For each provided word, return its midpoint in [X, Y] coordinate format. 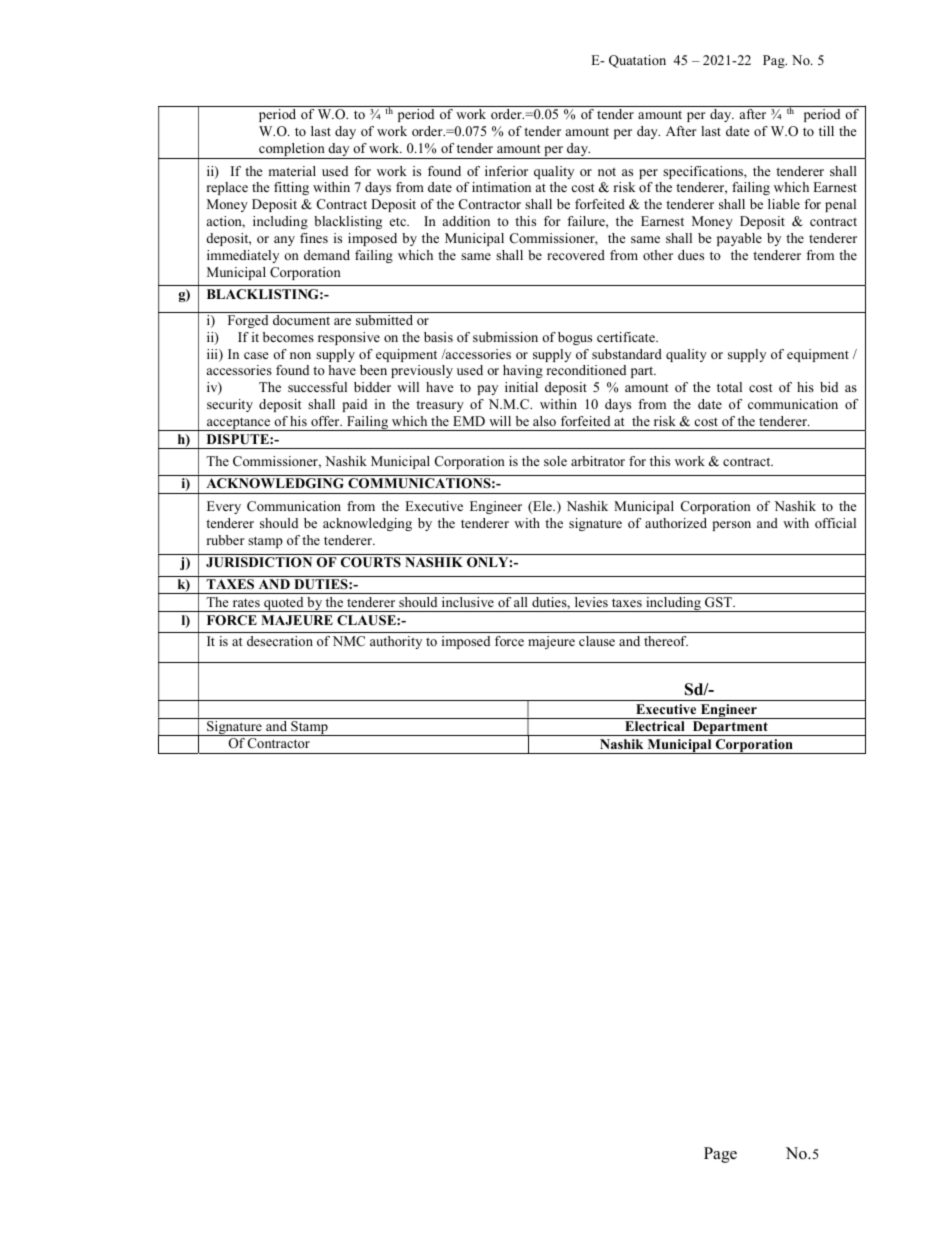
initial [521, 387]
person [731, 526]
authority [396, 642]
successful [317, 387]
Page [720, 1155]
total [729, 387]
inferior [506, 171]
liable [784, 204]
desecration [280, 641]
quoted [284, 604]
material [292, 171]
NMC [349, 641]
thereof [666, 641]
